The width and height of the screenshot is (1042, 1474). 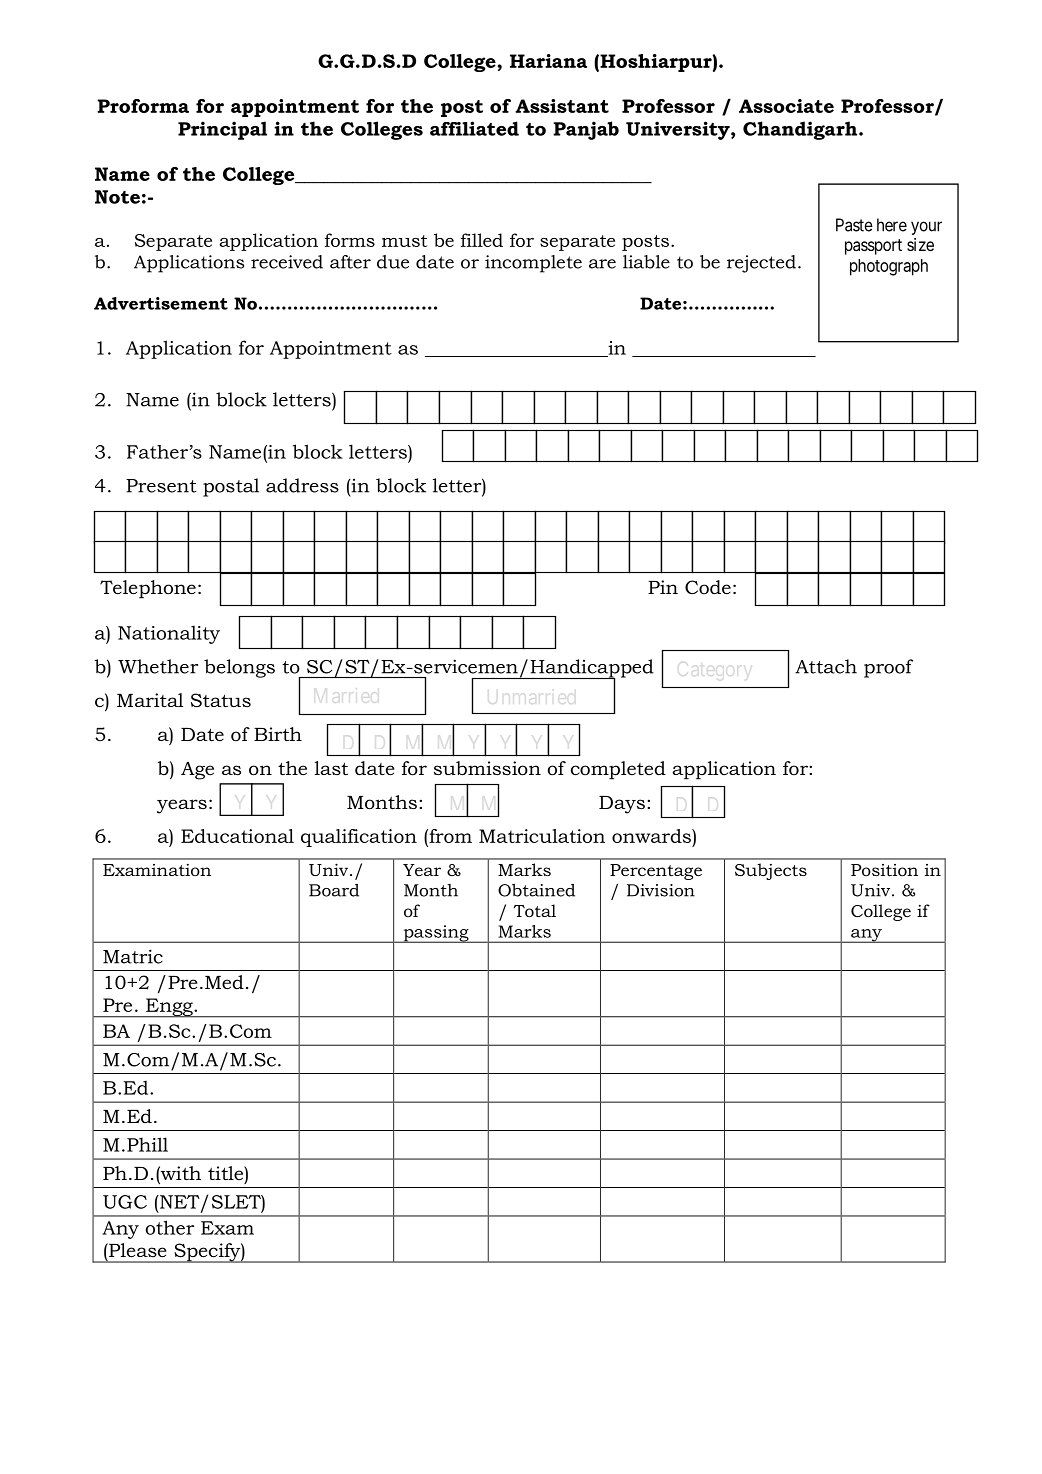 I want to click on submission, so click(x=487, y=768).
